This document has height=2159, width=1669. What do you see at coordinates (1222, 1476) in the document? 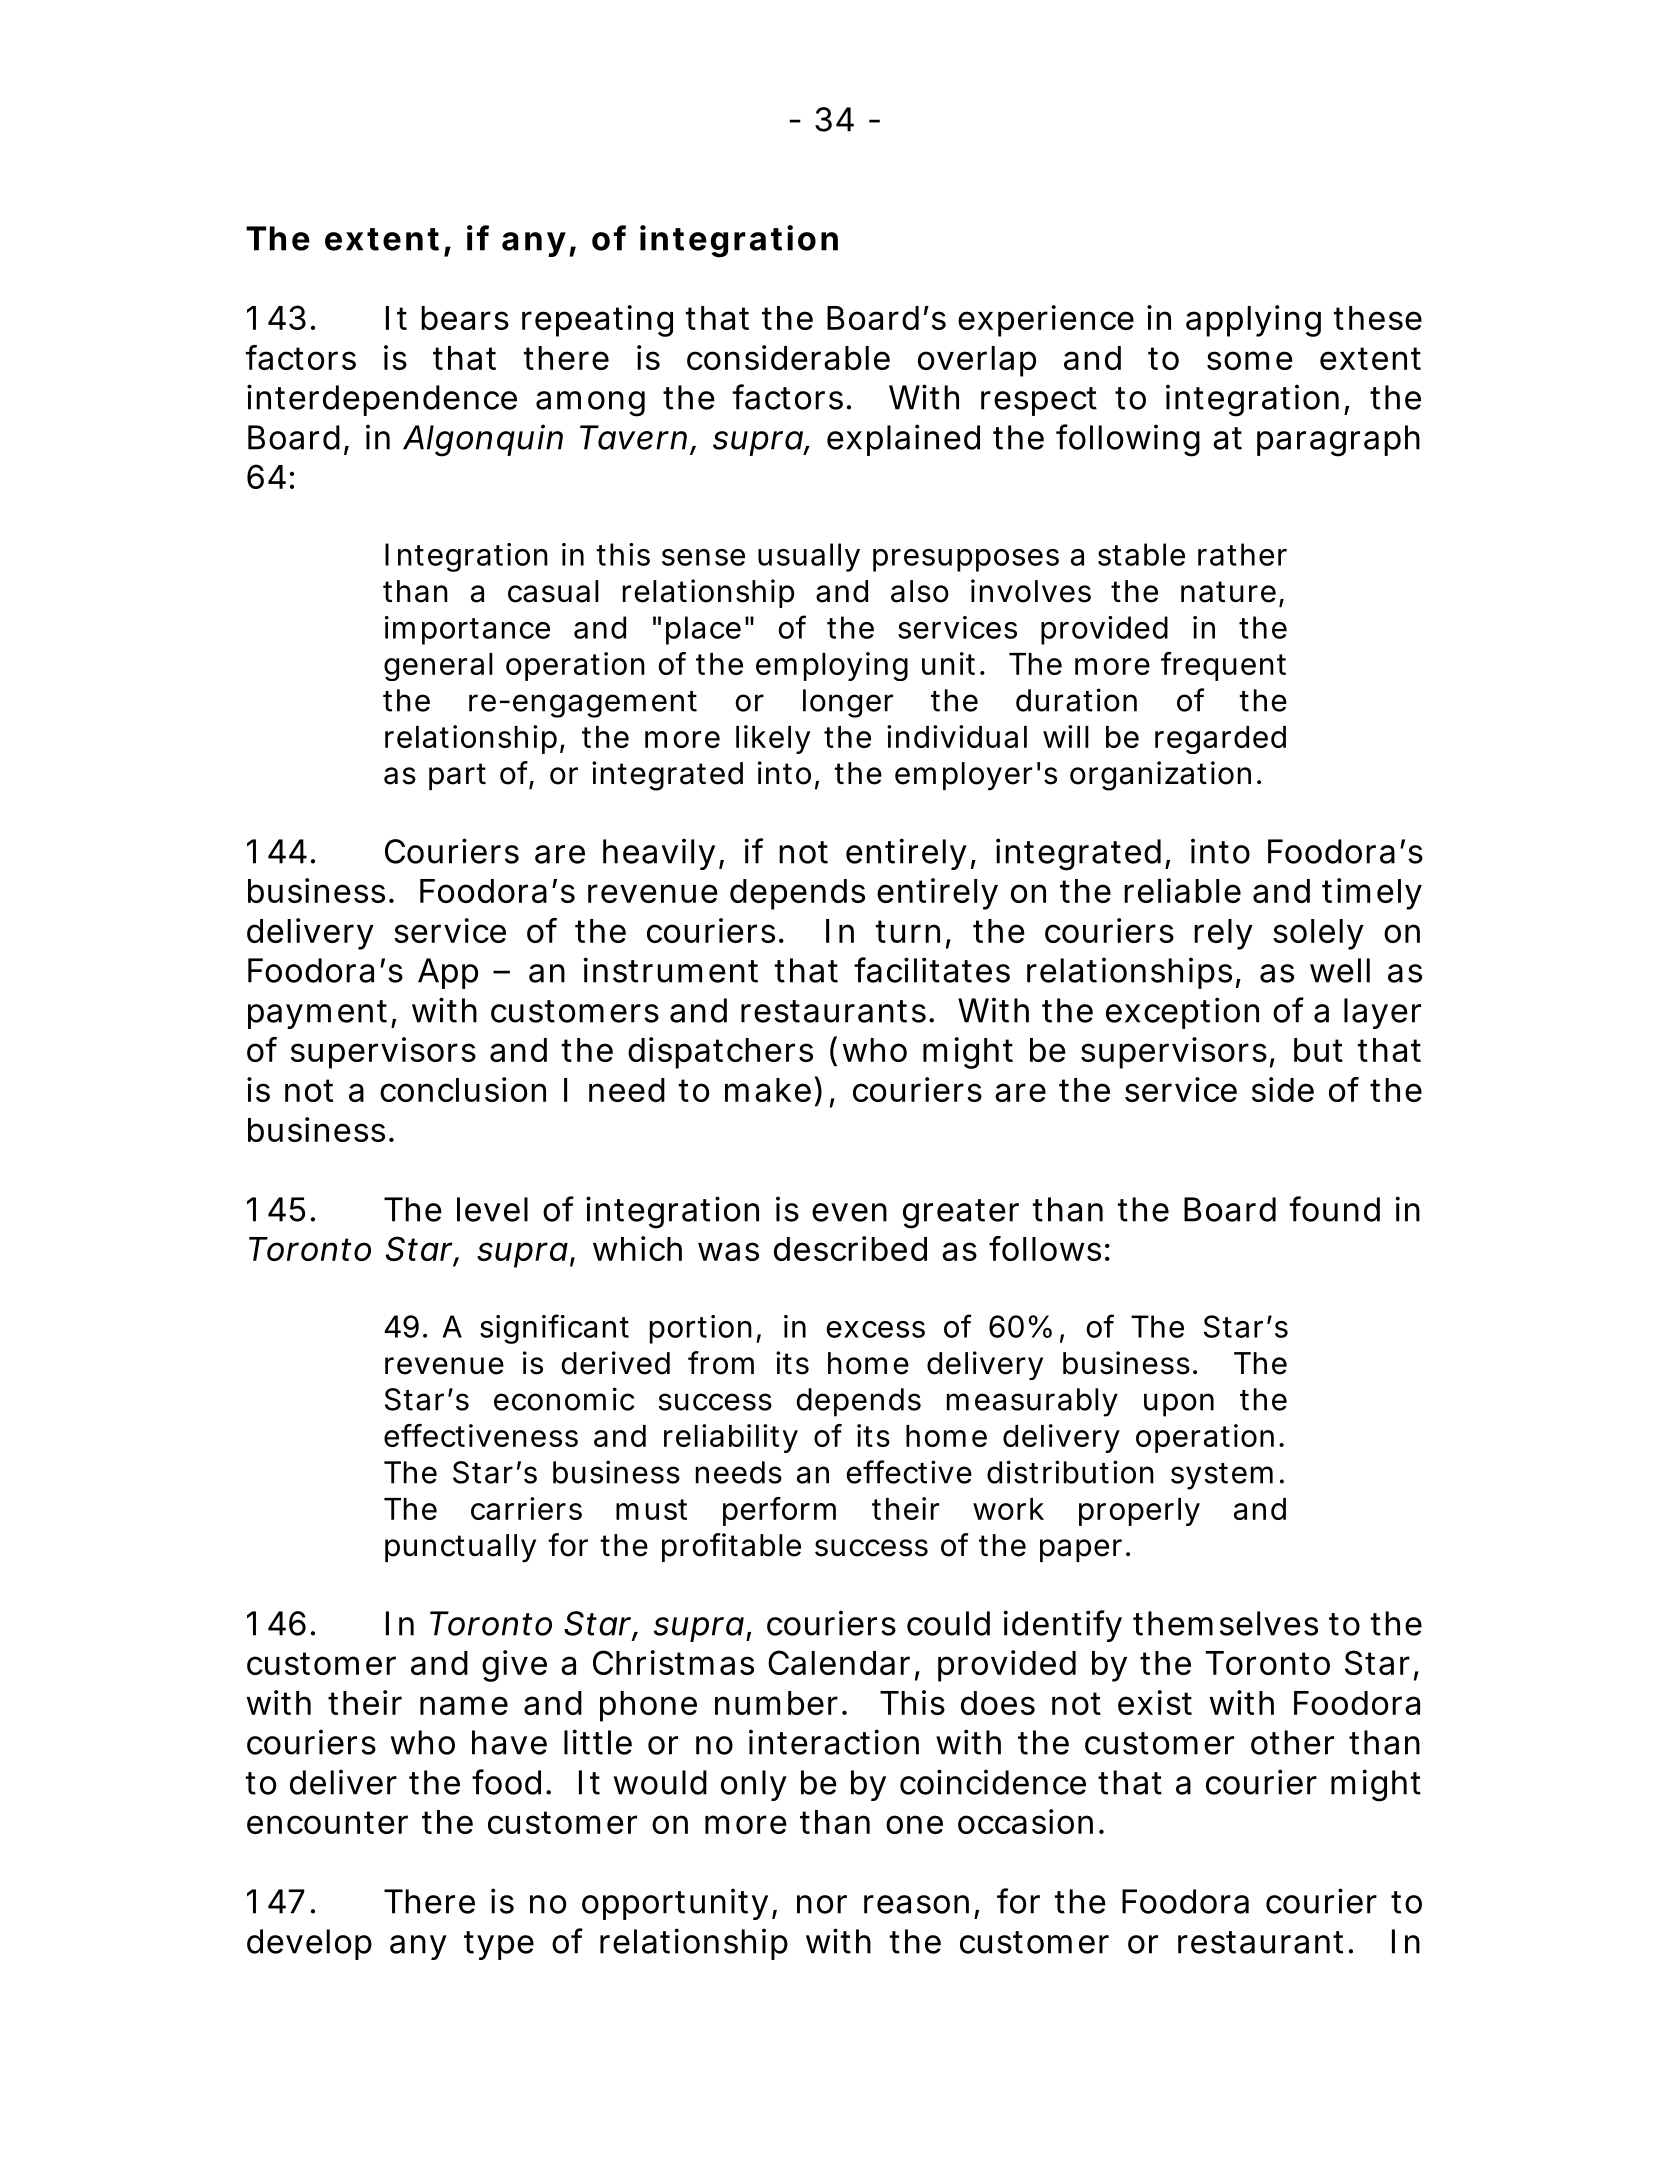
I see `system` at bounding box center [1222, 1476].
